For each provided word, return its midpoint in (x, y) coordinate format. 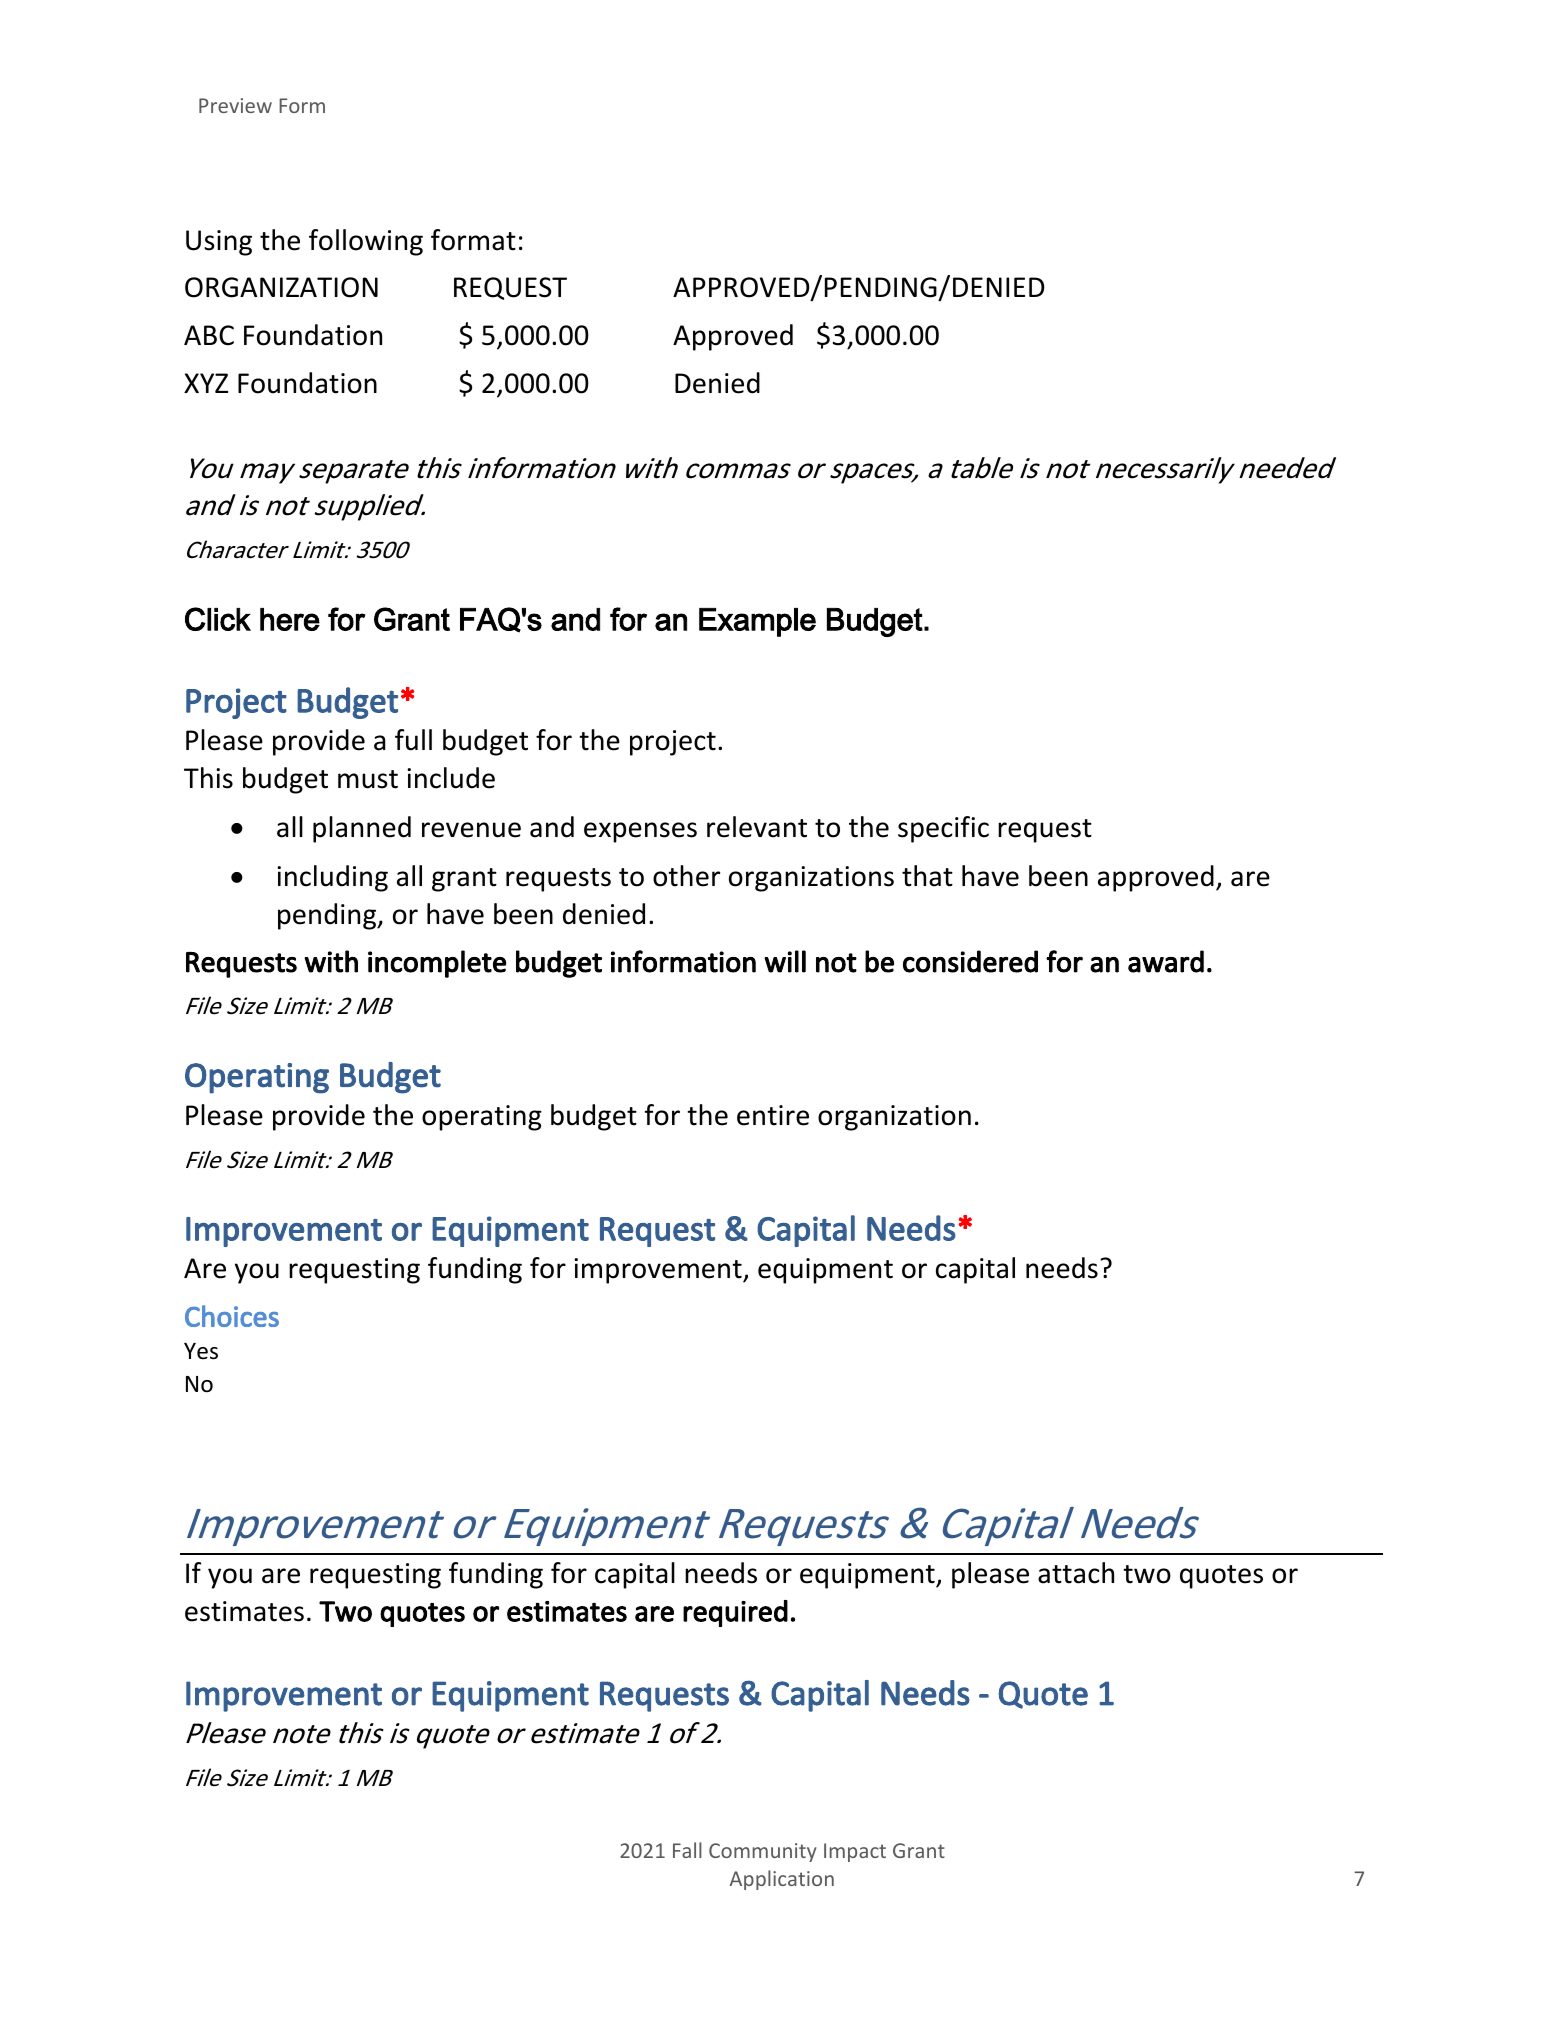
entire (773, 1115)
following (366, 242)
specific (943, 829)
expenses (640, 832)
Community (763, 1852)
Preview (235, 105)
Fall (687, 1850)
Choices (232, 1316)
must (368, 779)
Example (757, 622)
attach (1076, 1573)
